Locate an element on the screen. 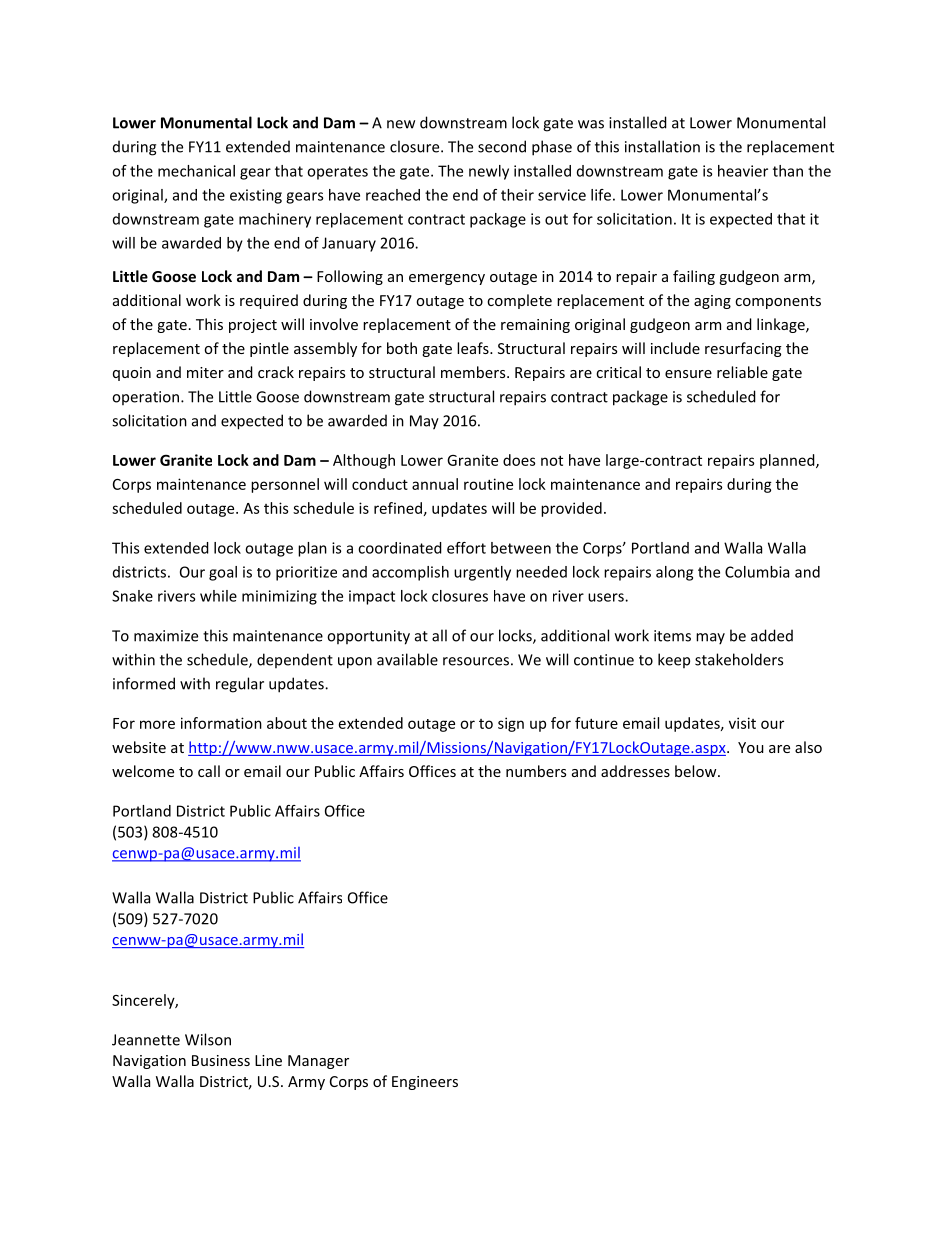 The width and height of the screenshot is (952, 1233). You is located at coordinates (751, 747).
